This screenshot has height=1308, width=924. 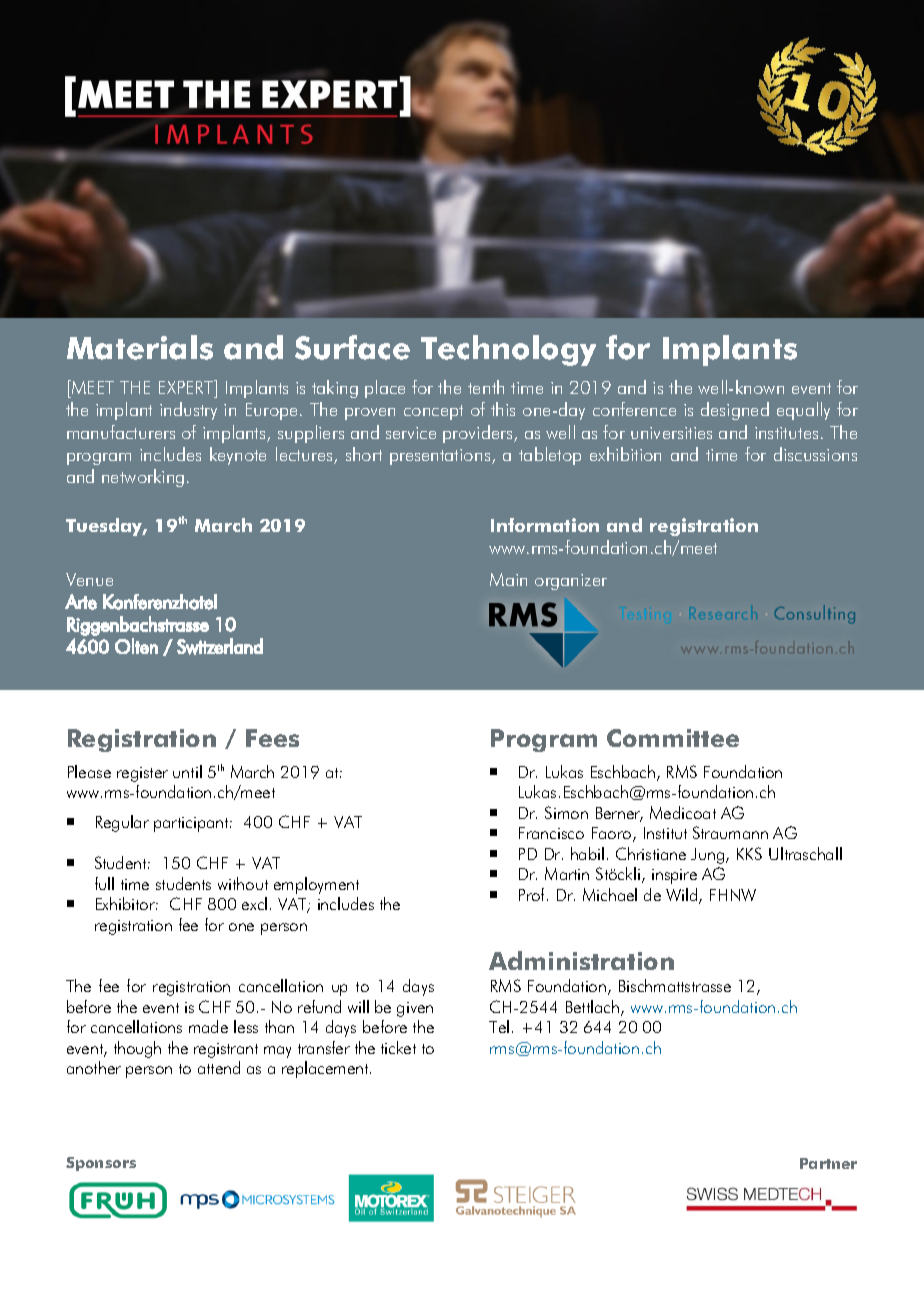 What do you see at coordinates (486, 387) in the screenshot?
I see `tenth` at bounding box center [486, 387].
